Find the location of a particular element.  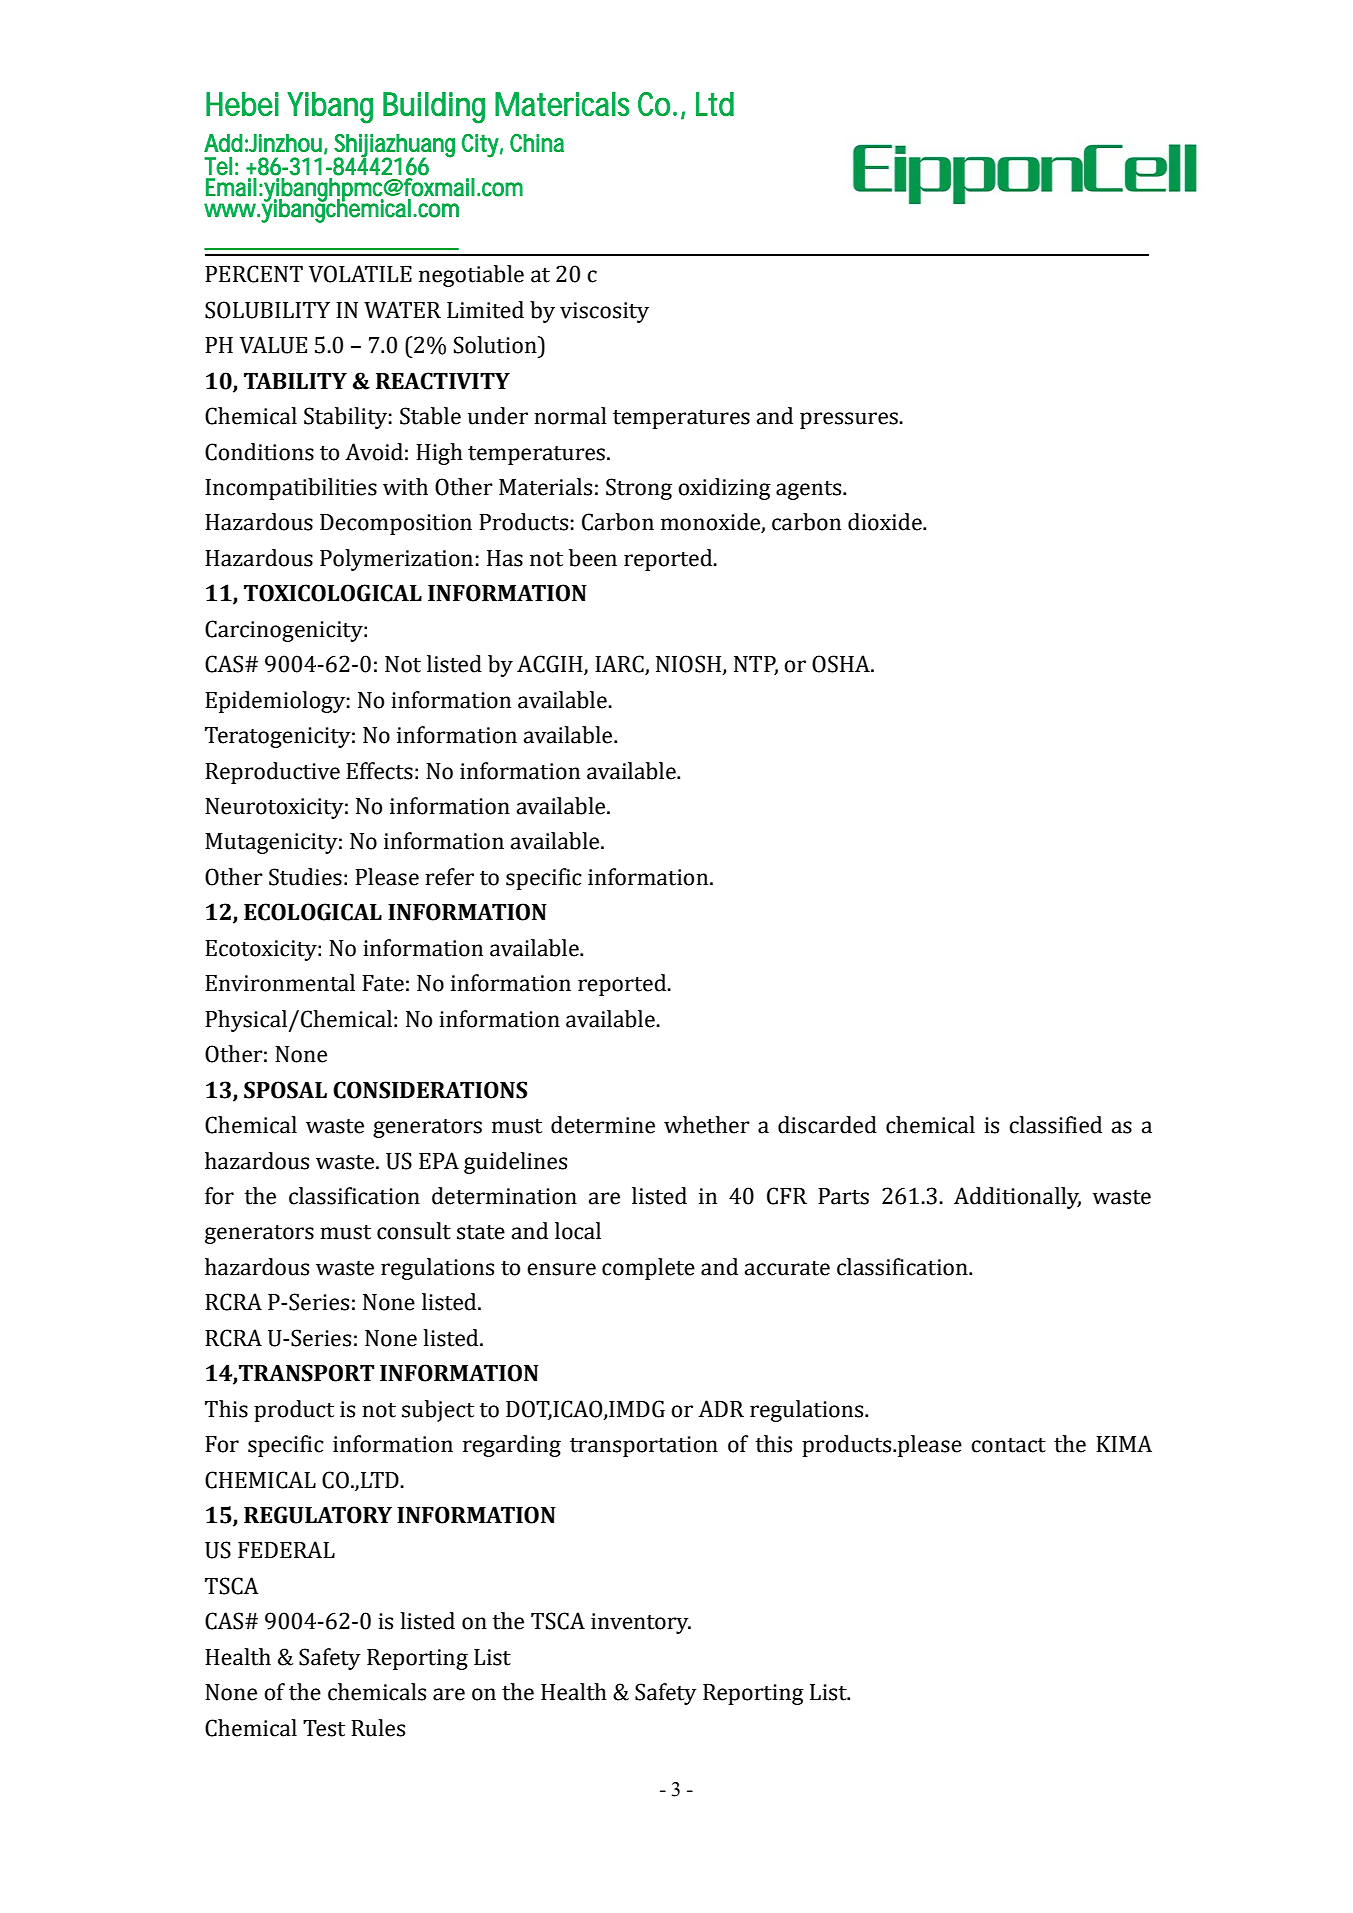

consult is located at coordinates (414, 1231).
